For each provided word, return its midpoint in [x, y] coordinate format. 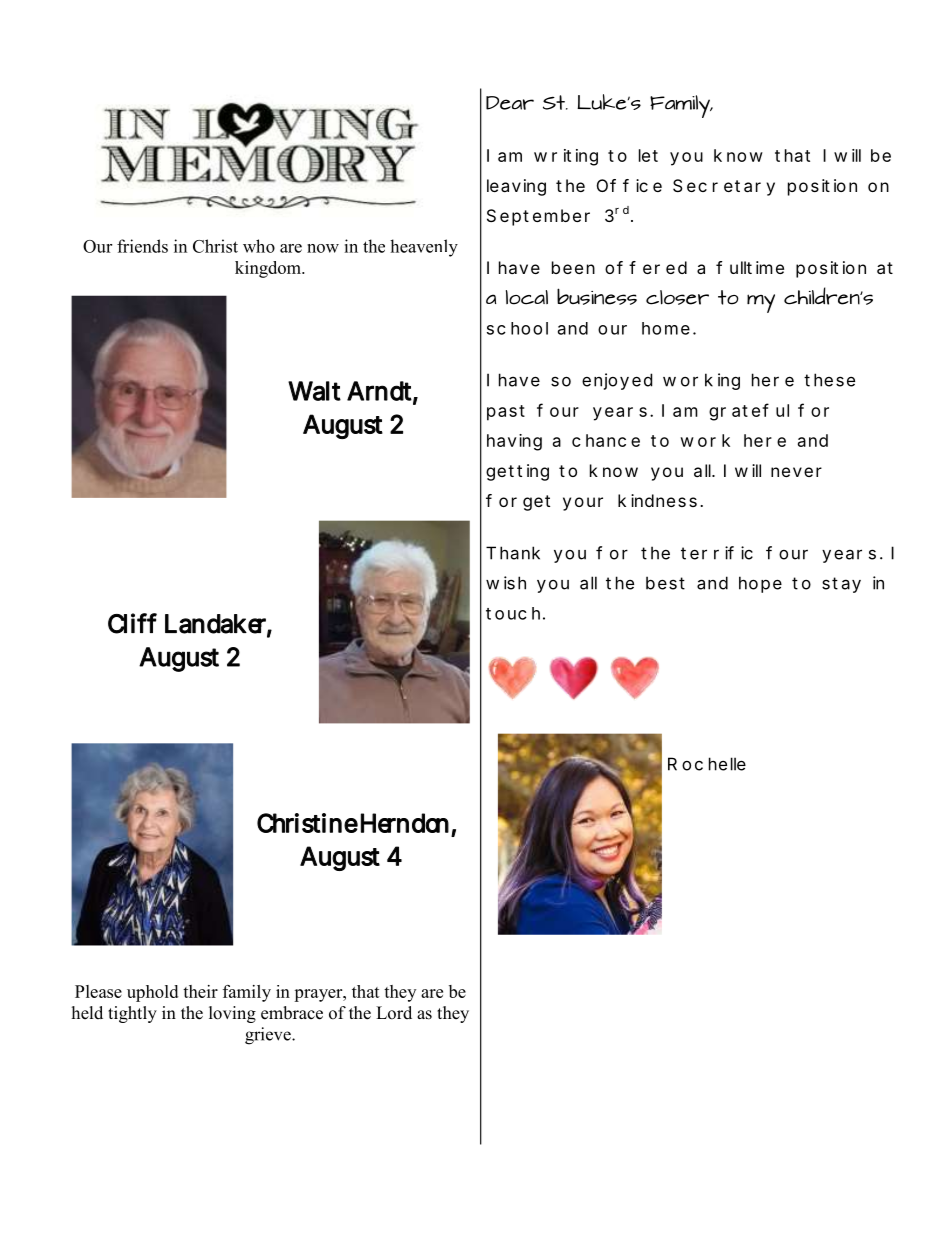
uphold [152, 993]
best [665, 583]
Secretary [724, 187]
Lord [394, 1013]
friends [142, 246]
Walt [314, 391]
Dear [510, 103]
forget [518, 502]
